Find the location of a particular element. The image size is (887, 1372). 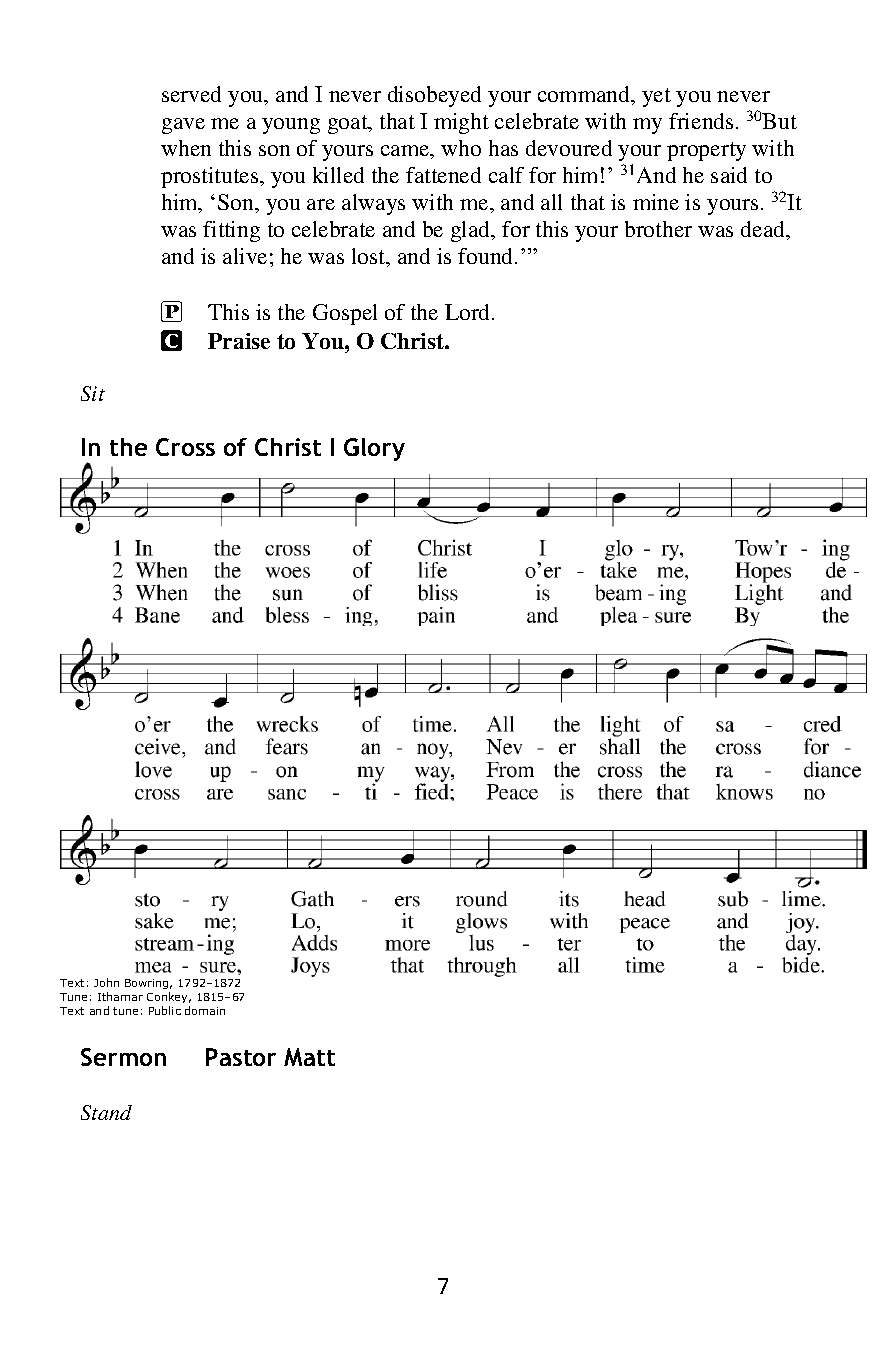

Matt is located at coordinates (309, 1057).
